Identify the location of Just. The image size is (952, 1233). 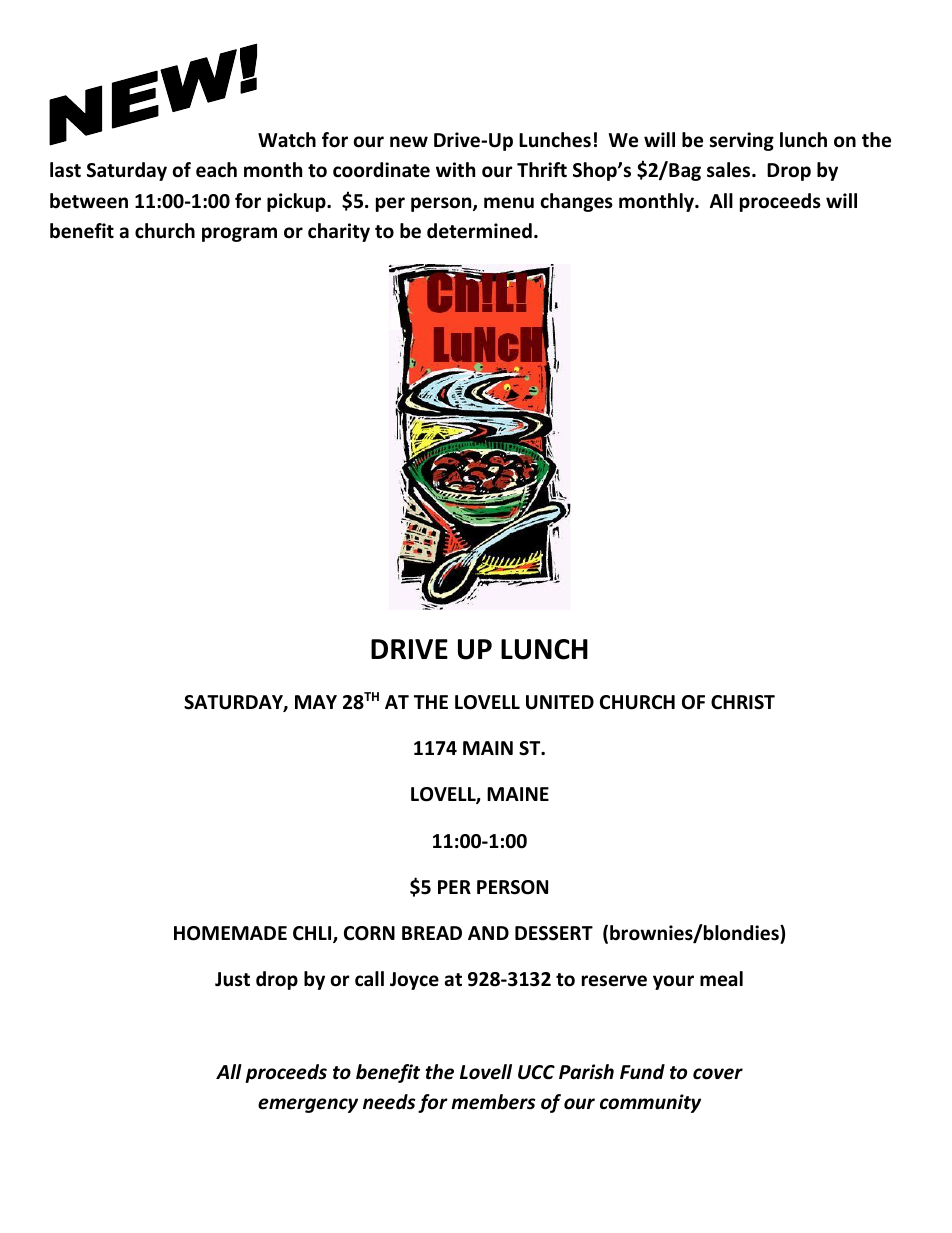
(232, 979).
